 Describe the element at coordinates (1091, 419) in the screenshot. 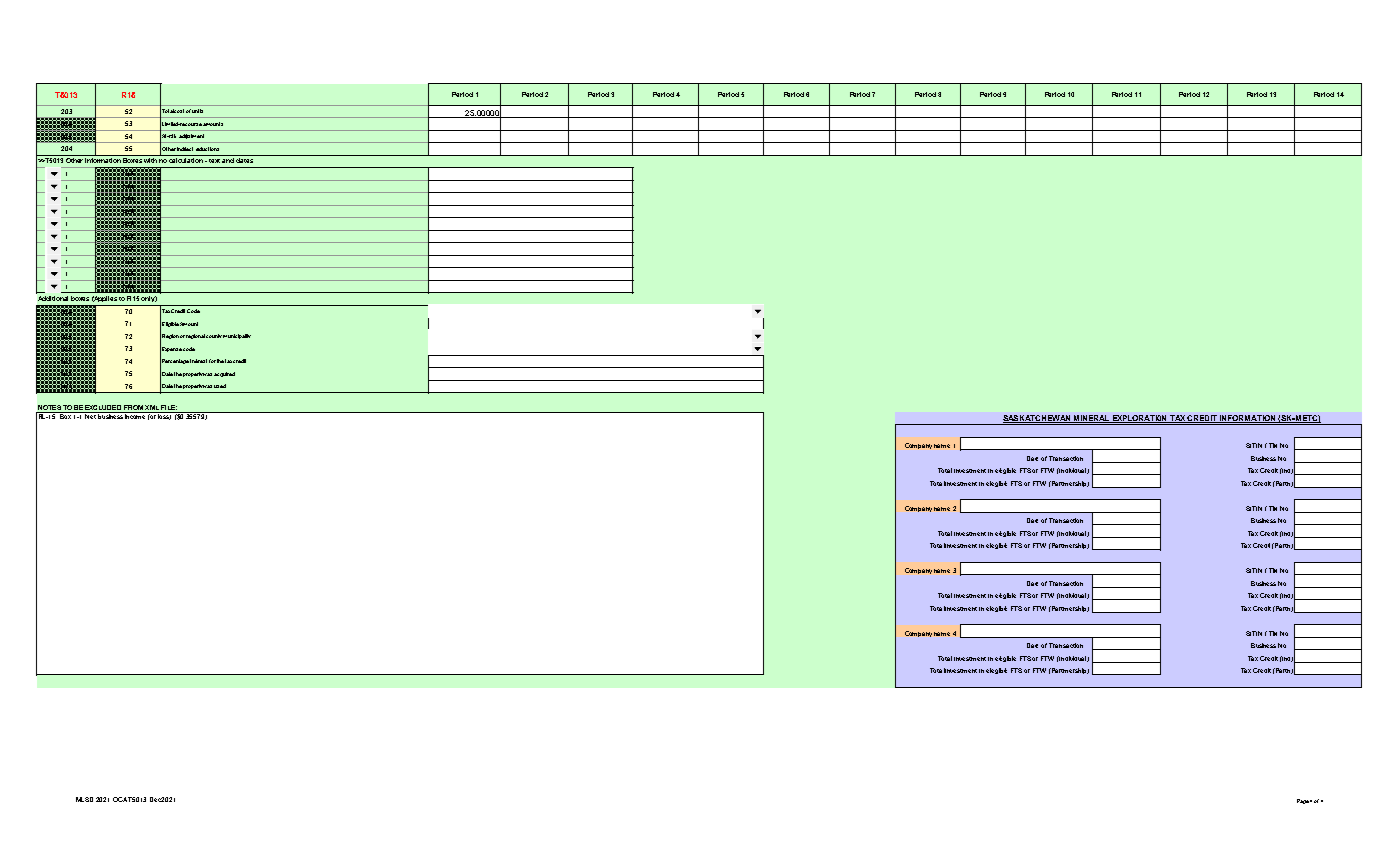

I see `MINERAL` at that location.
